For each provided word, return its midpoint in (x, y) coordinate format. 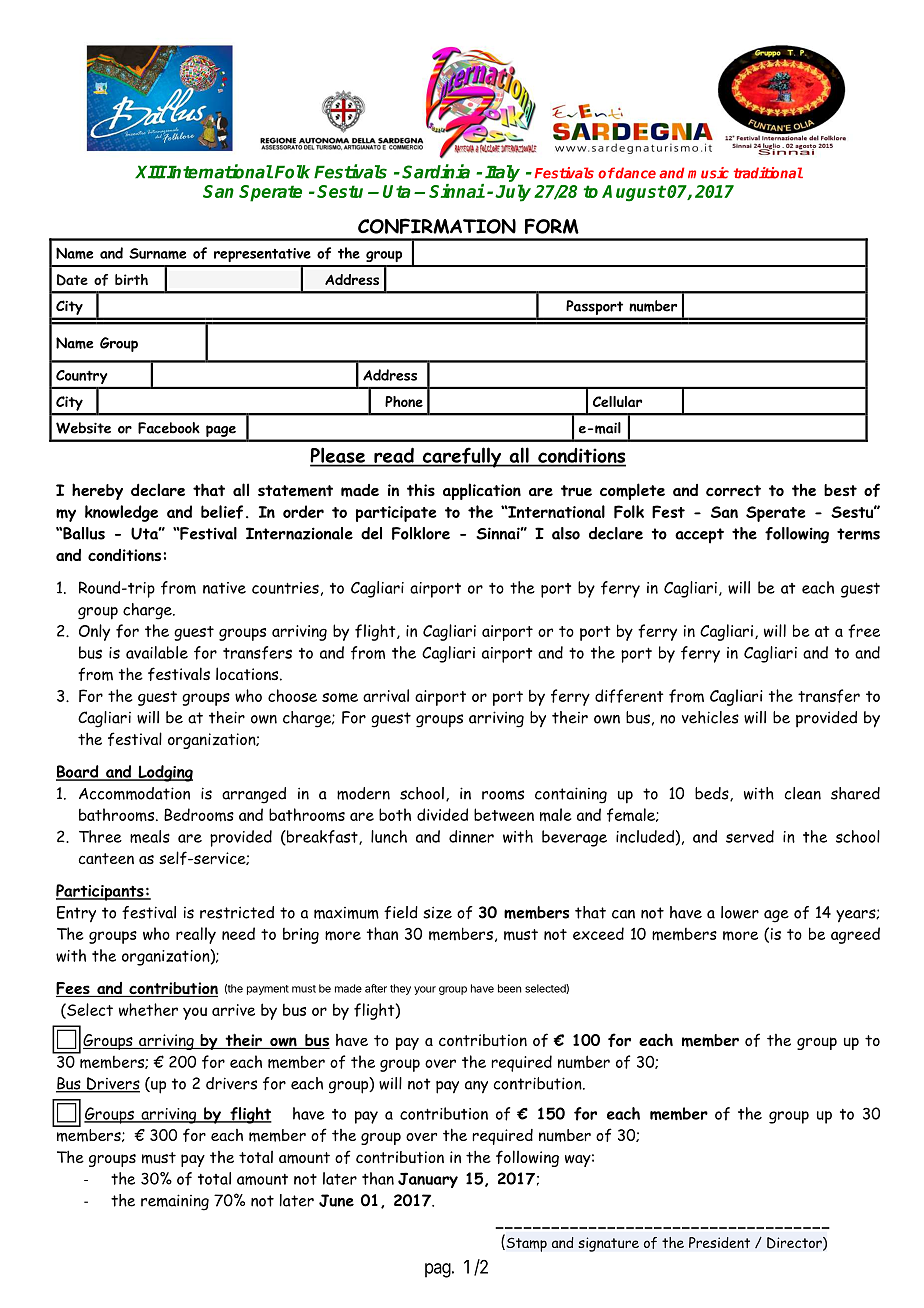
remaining (175, 1202)
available (157, 652)
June (336, 1200)
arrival (386, 695)
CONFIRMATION (437, 226)
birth (131, 279)
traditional (768, 173)
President (719, 1242)
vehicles (710, 717)
